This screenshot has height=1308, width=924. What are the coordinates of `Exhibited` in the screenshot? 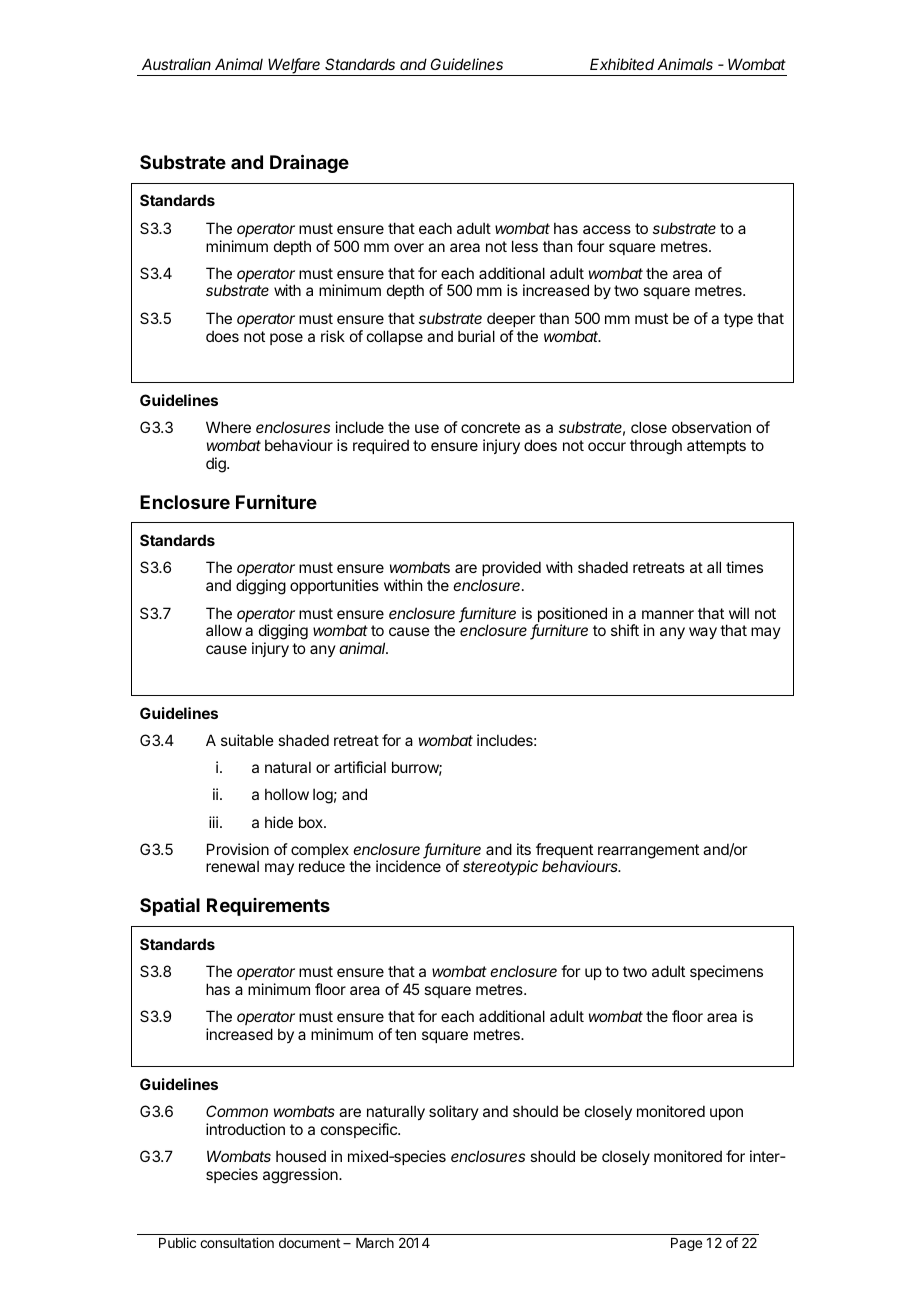 It's located at (622, 64).
